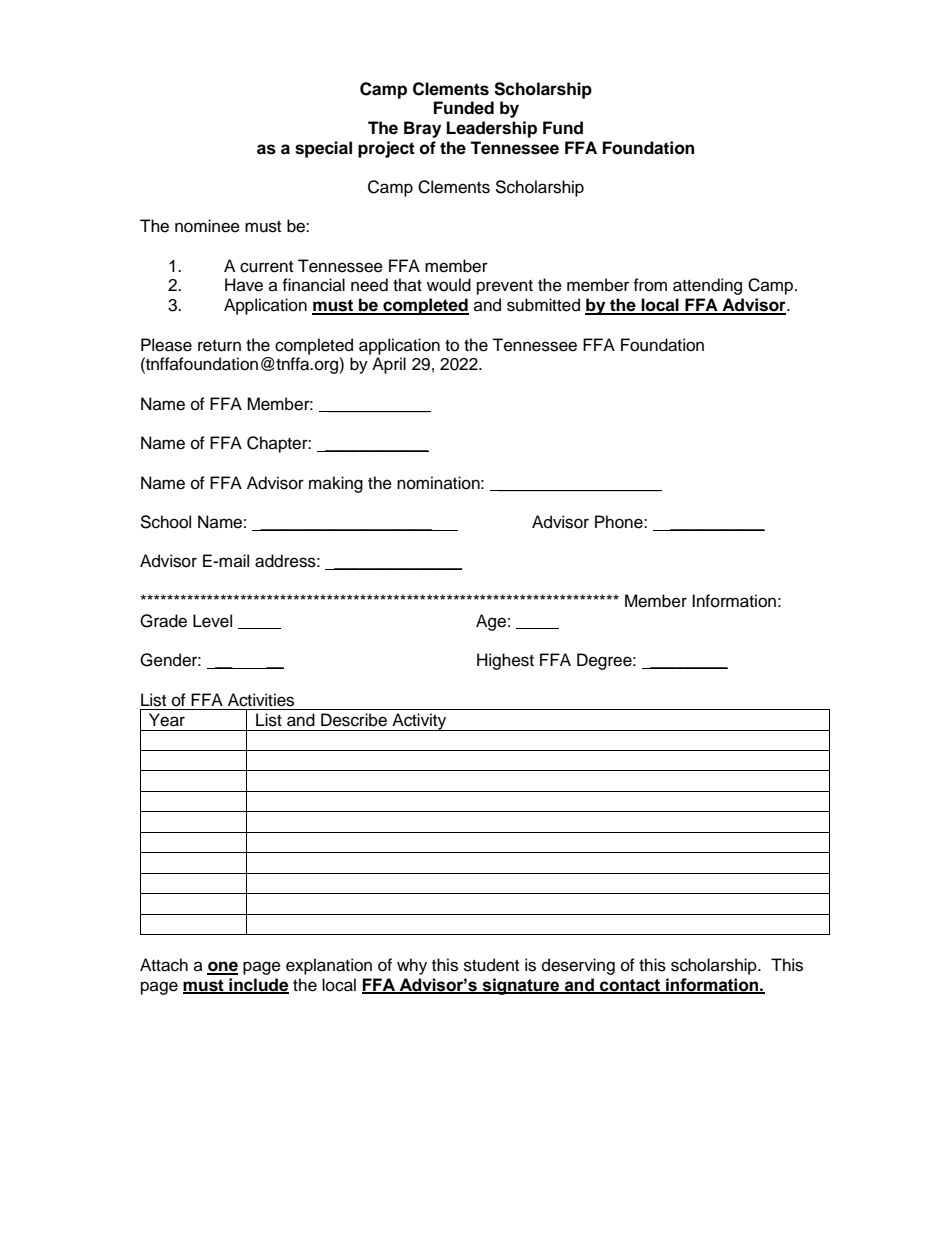 This image has height=1233, width=952. I want to click on why, so click(412, 966).
